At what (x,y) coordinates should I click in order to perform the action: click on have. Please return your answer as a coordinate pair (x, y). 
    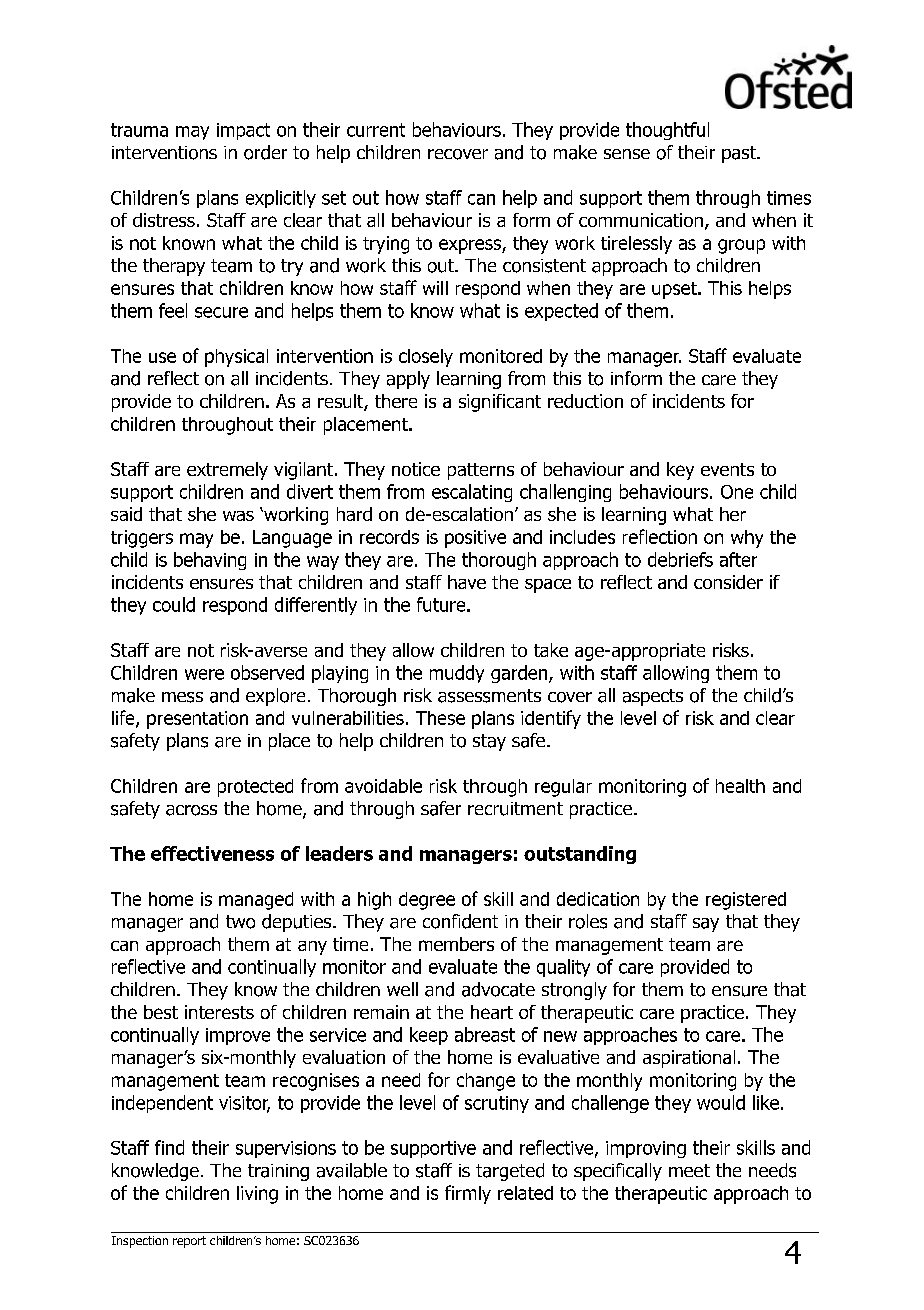
    Looking at the image, I should click on (467, 582).
